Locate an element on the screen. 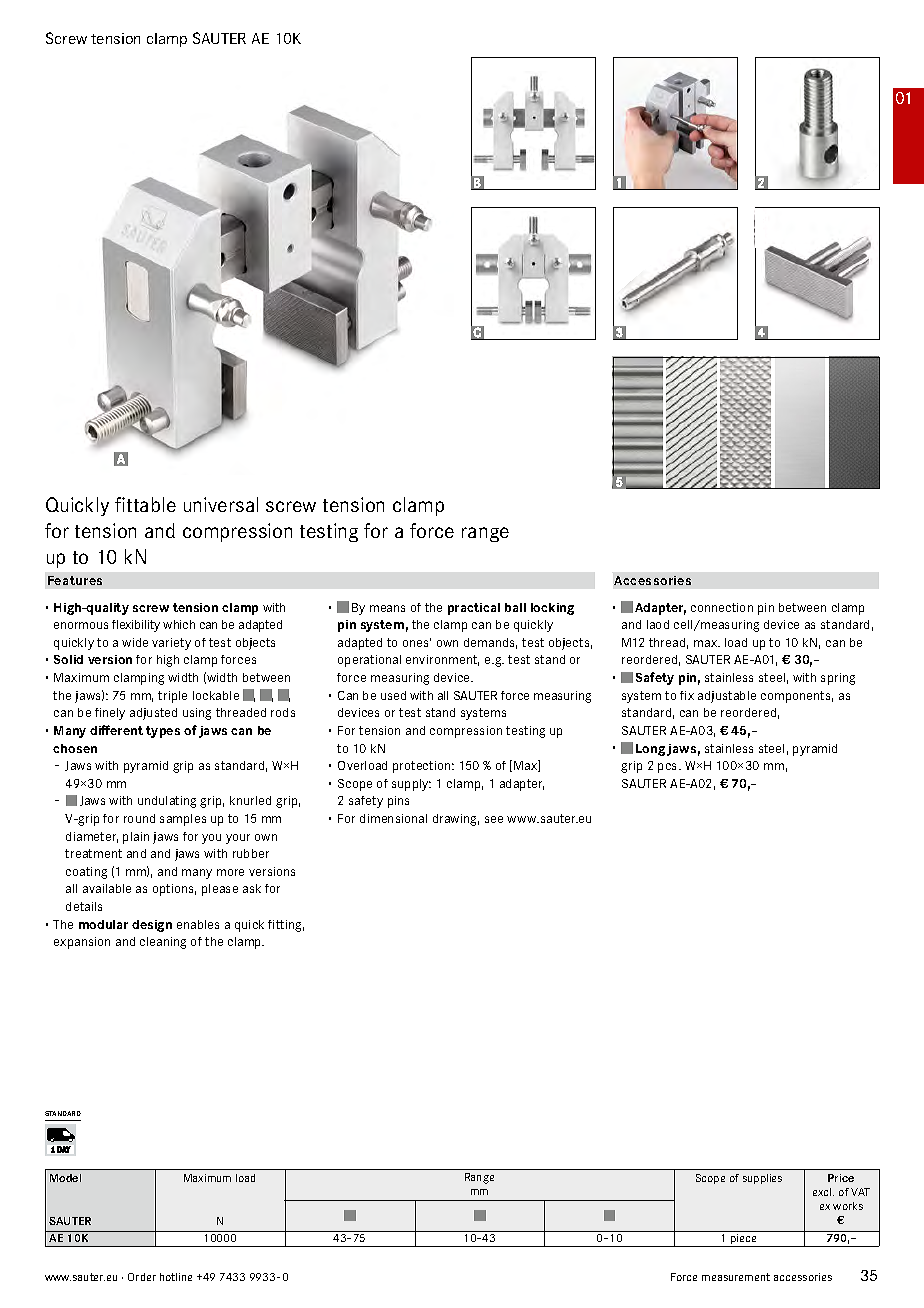 The height and width of the screenshot is (1308, 924). environment is located at coordinates (442, 660).
